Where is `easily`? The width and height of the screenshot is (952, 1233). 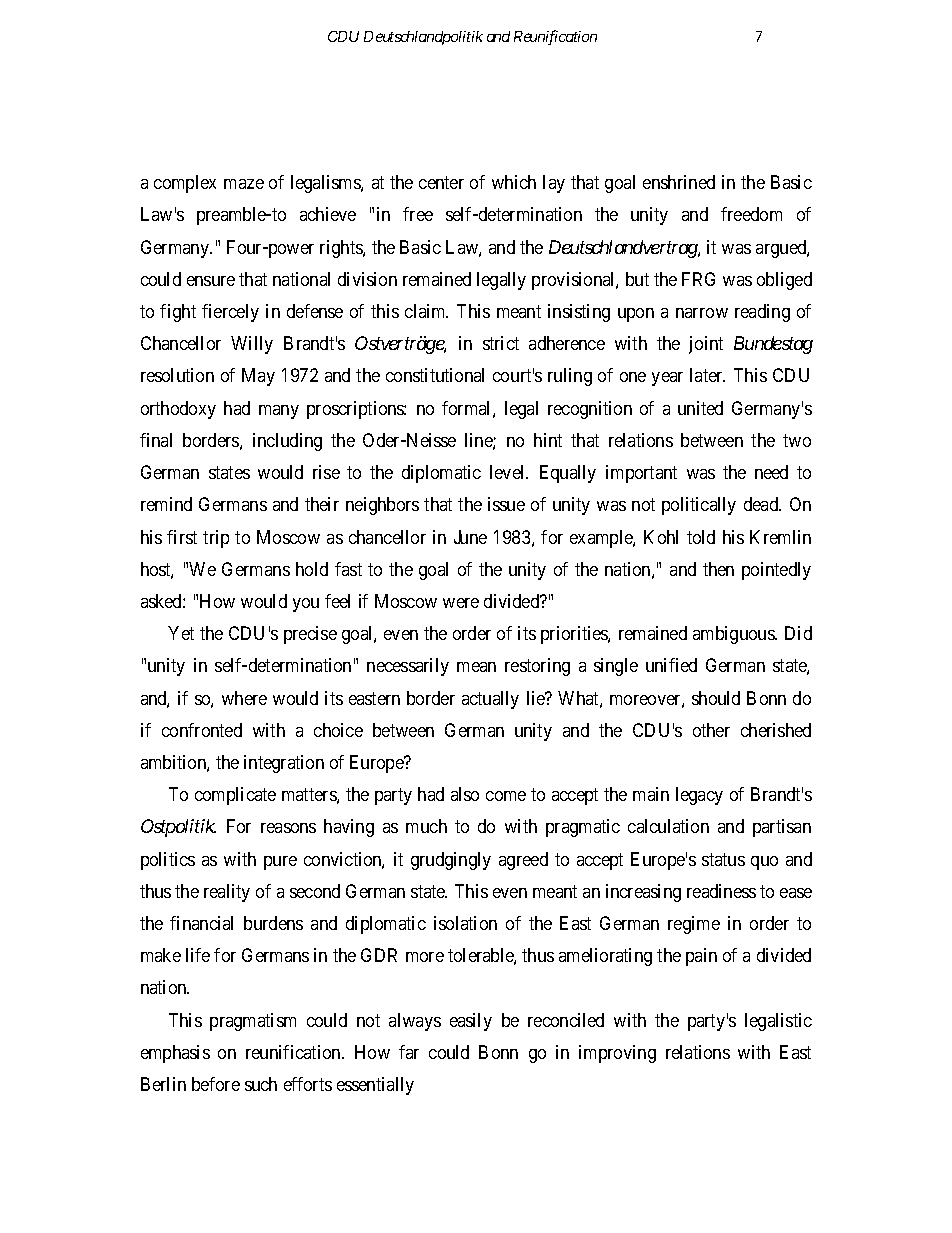
easily is located at coordinates (471, 1022).
